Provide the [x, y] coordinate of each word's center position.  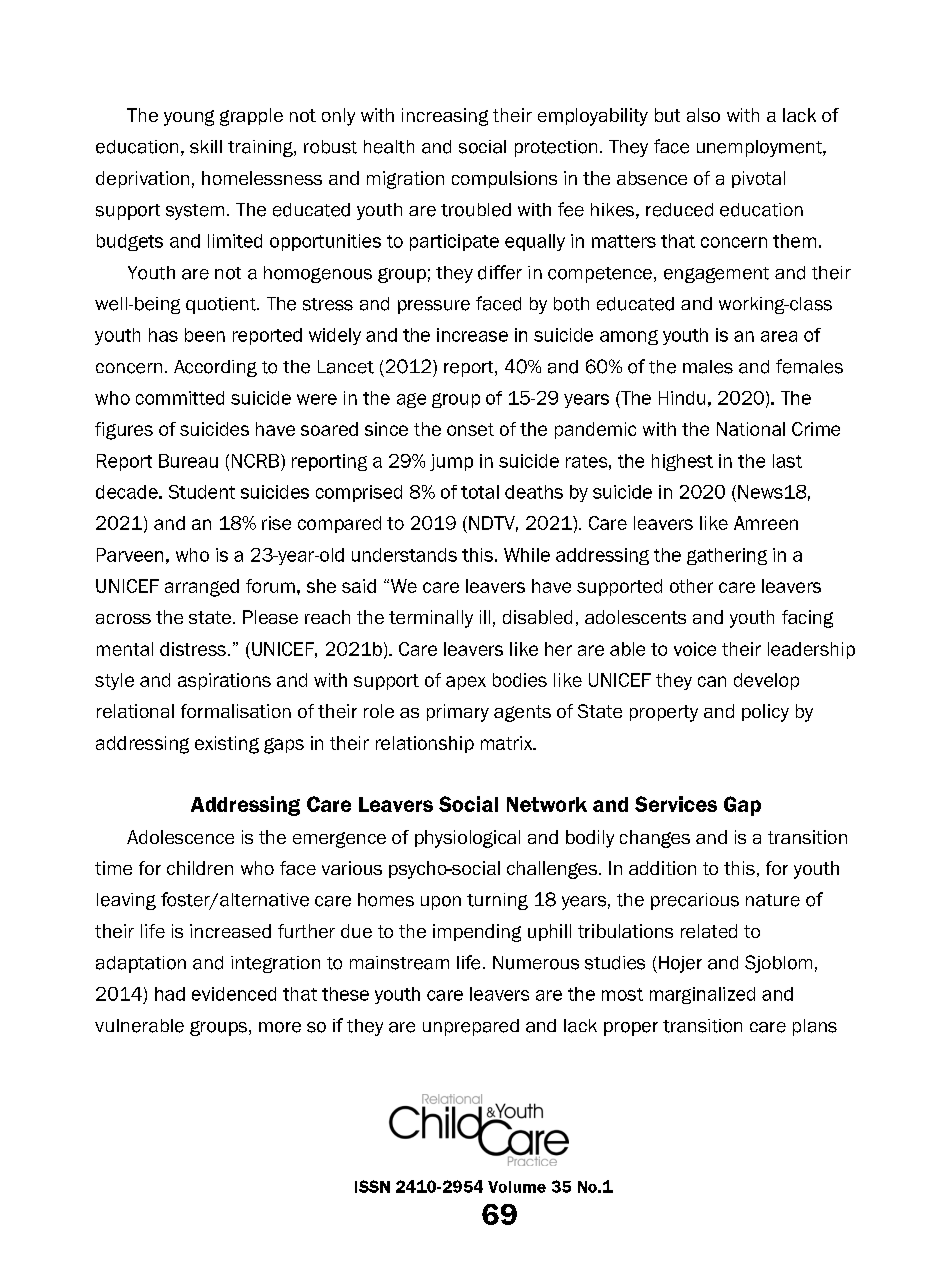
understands [404, 555]
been [205, 335]
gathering [727, 556]
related [709, 931]
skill [206, 147]
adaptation [141, 964]
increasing [445, 117]
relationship [425, 744]
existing [227, 745]
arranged [202, 588]
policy [765, 713]
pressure [434, 307]
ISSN [372, 1186]
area [779, 336]
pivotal [758, 179]
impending [477, 933]
